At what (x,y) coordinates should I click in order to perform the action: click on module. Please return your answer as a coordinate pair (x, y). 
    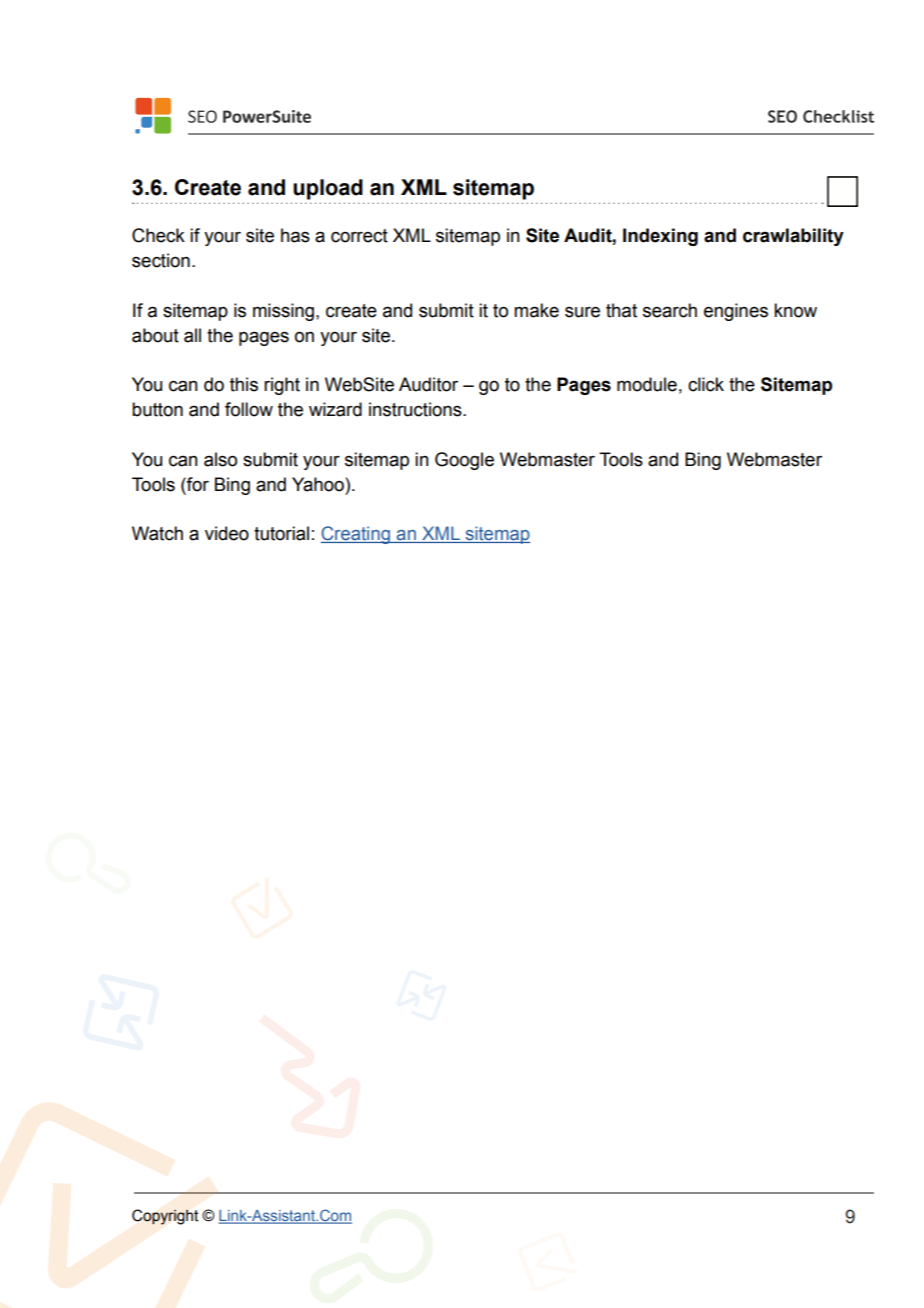
    Looking at the image, I should click on (647, 384).
